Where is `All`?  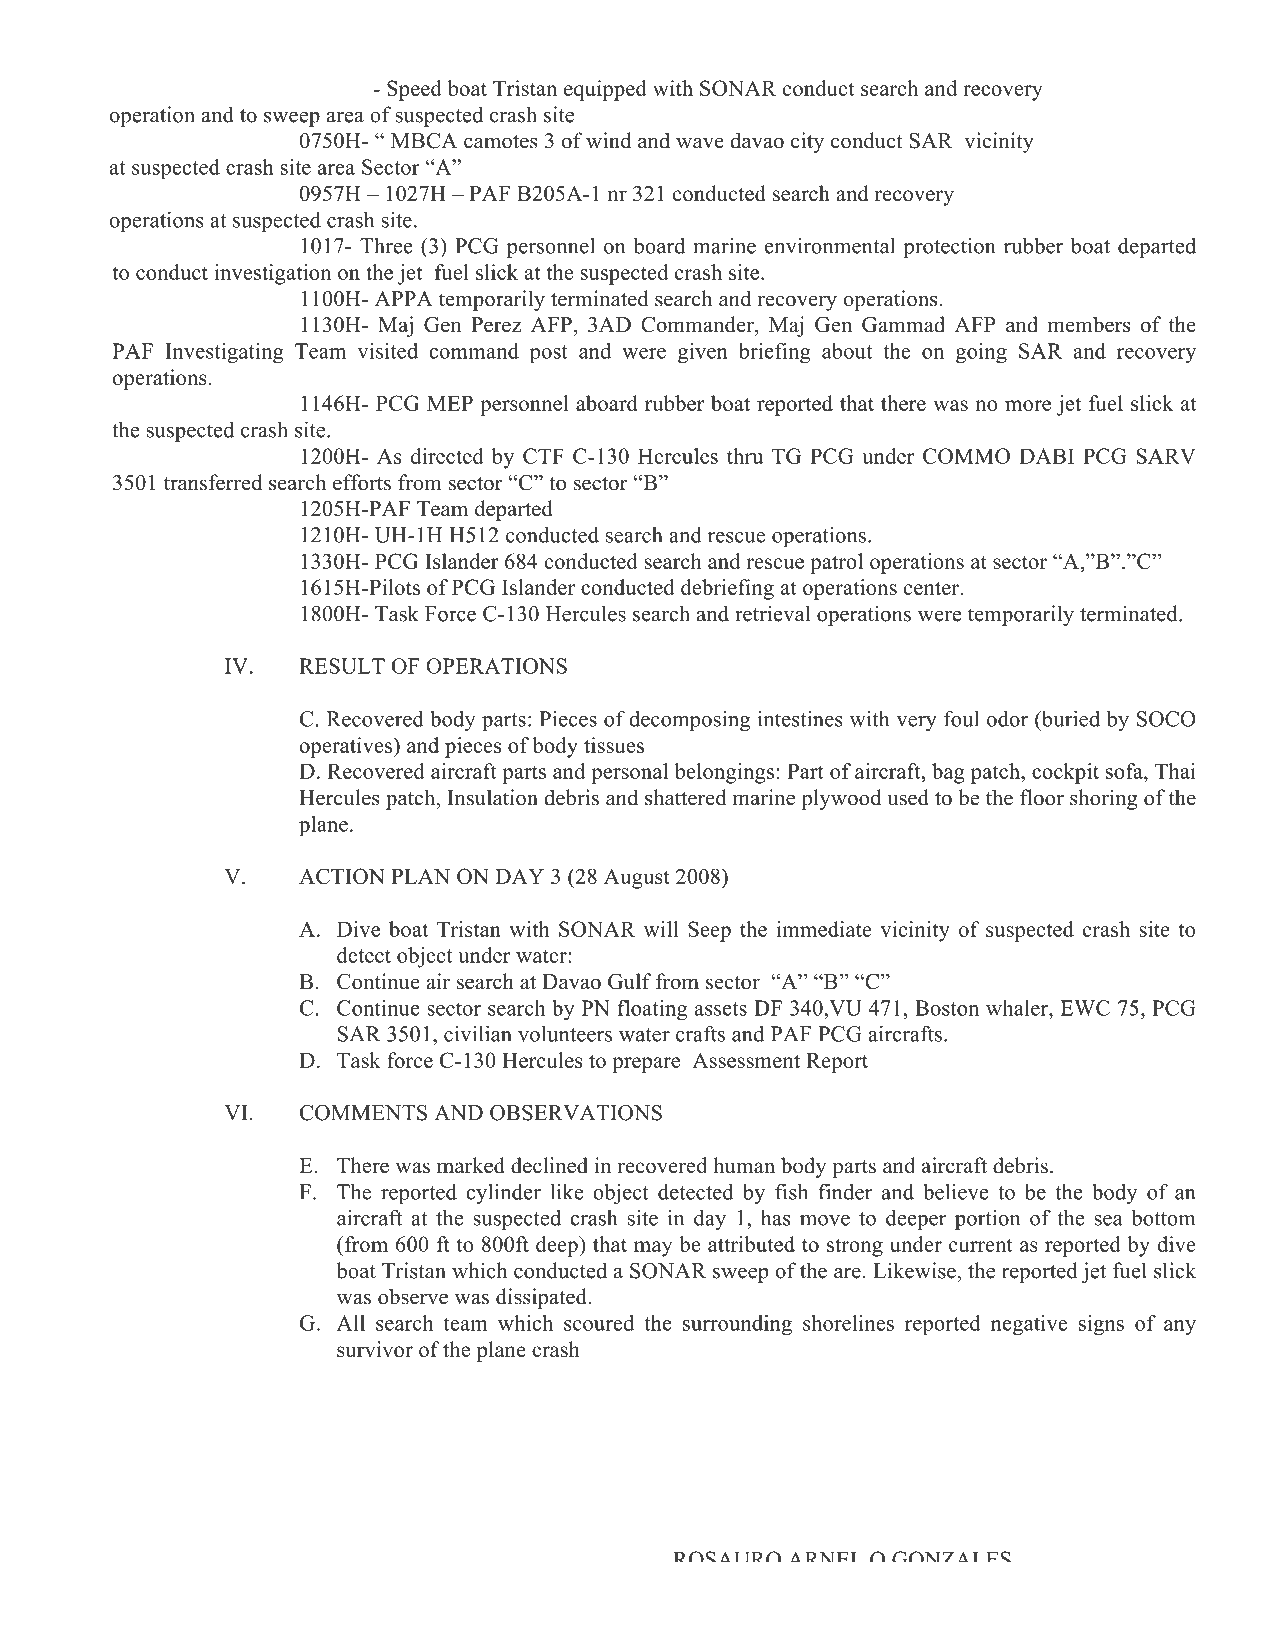
All is located at coordinates (351, 1323).
